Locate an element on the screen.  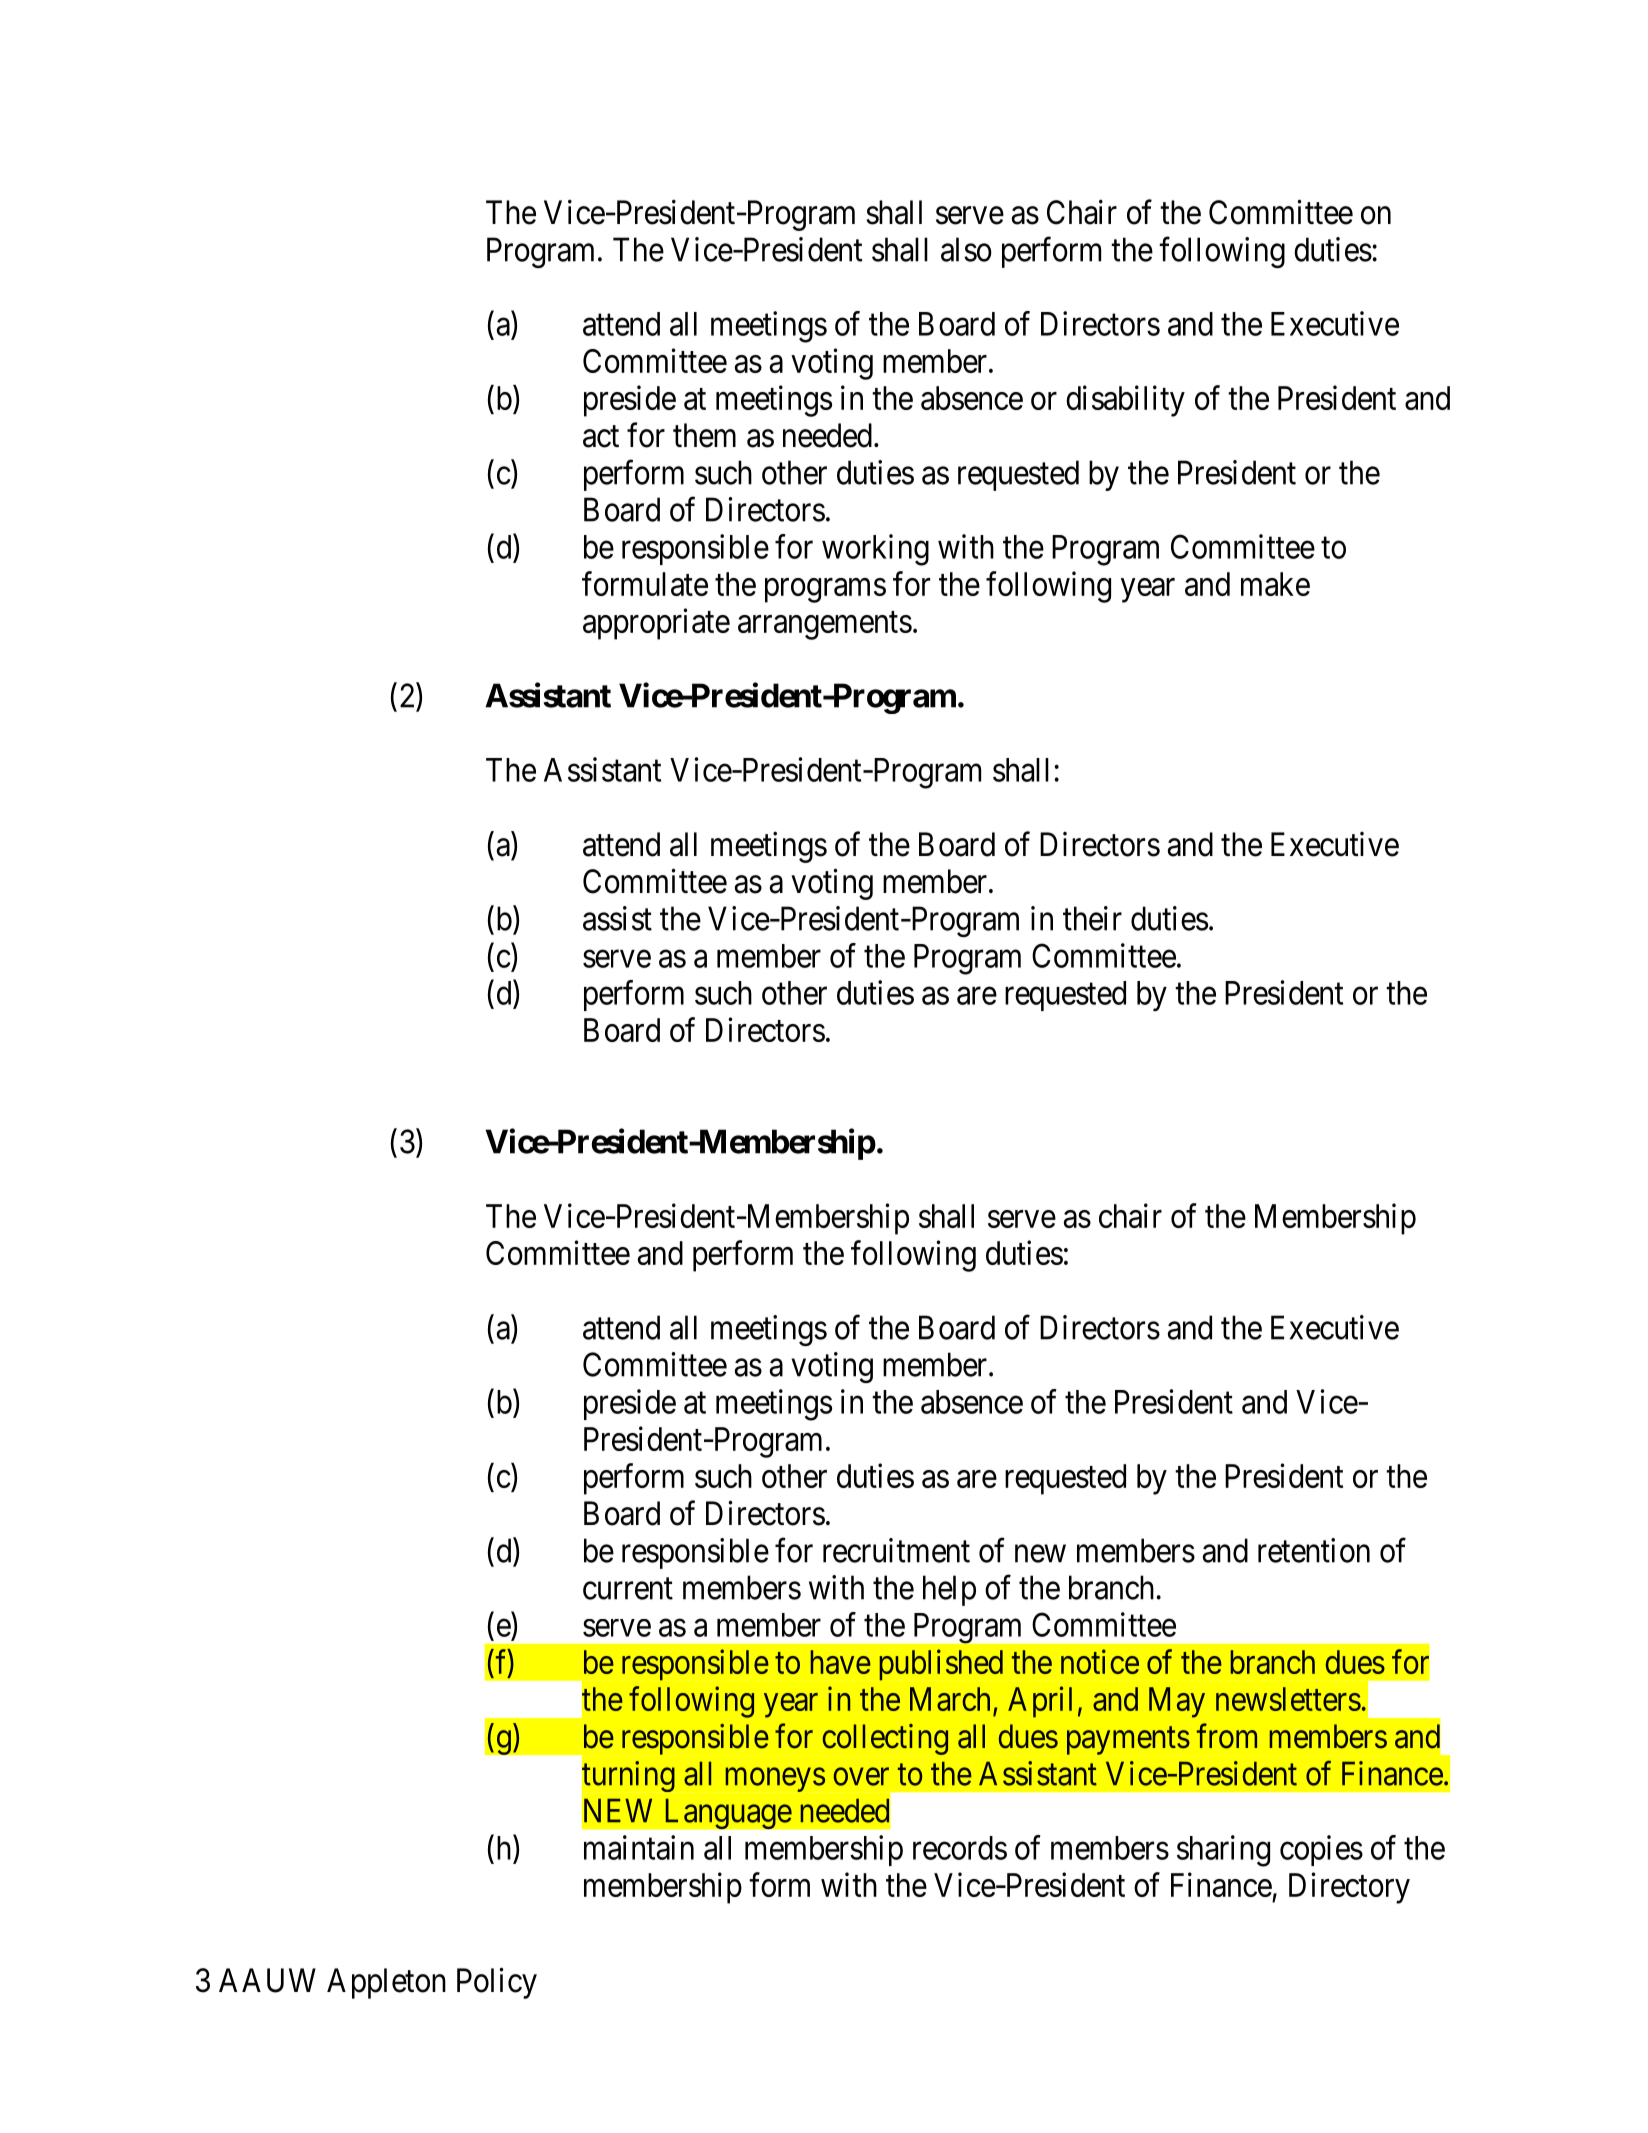
over is located at coordinates (861, 1777).
